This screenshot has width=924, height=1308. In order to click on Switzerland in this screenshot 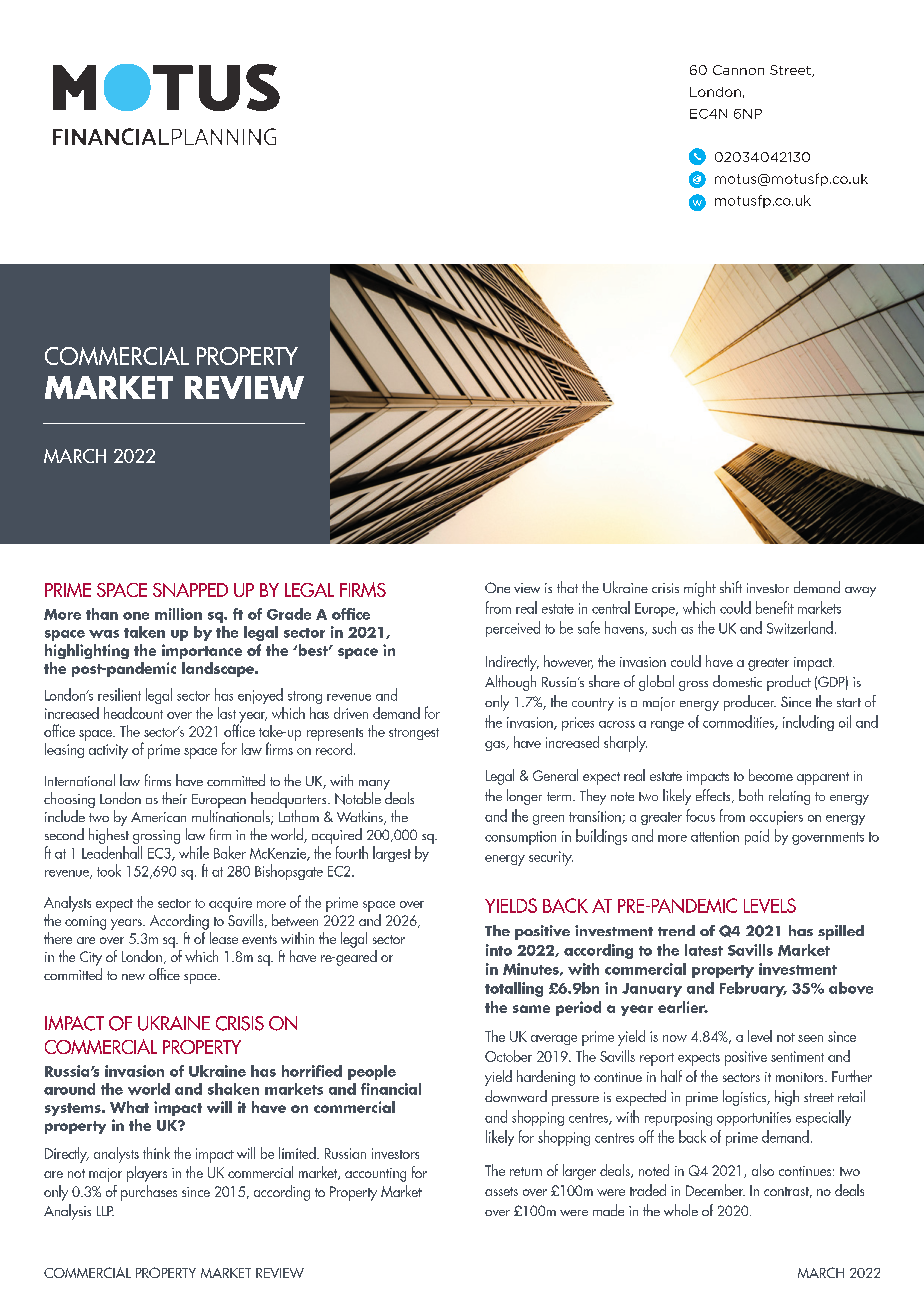, I will do `click(800, 627)`.
